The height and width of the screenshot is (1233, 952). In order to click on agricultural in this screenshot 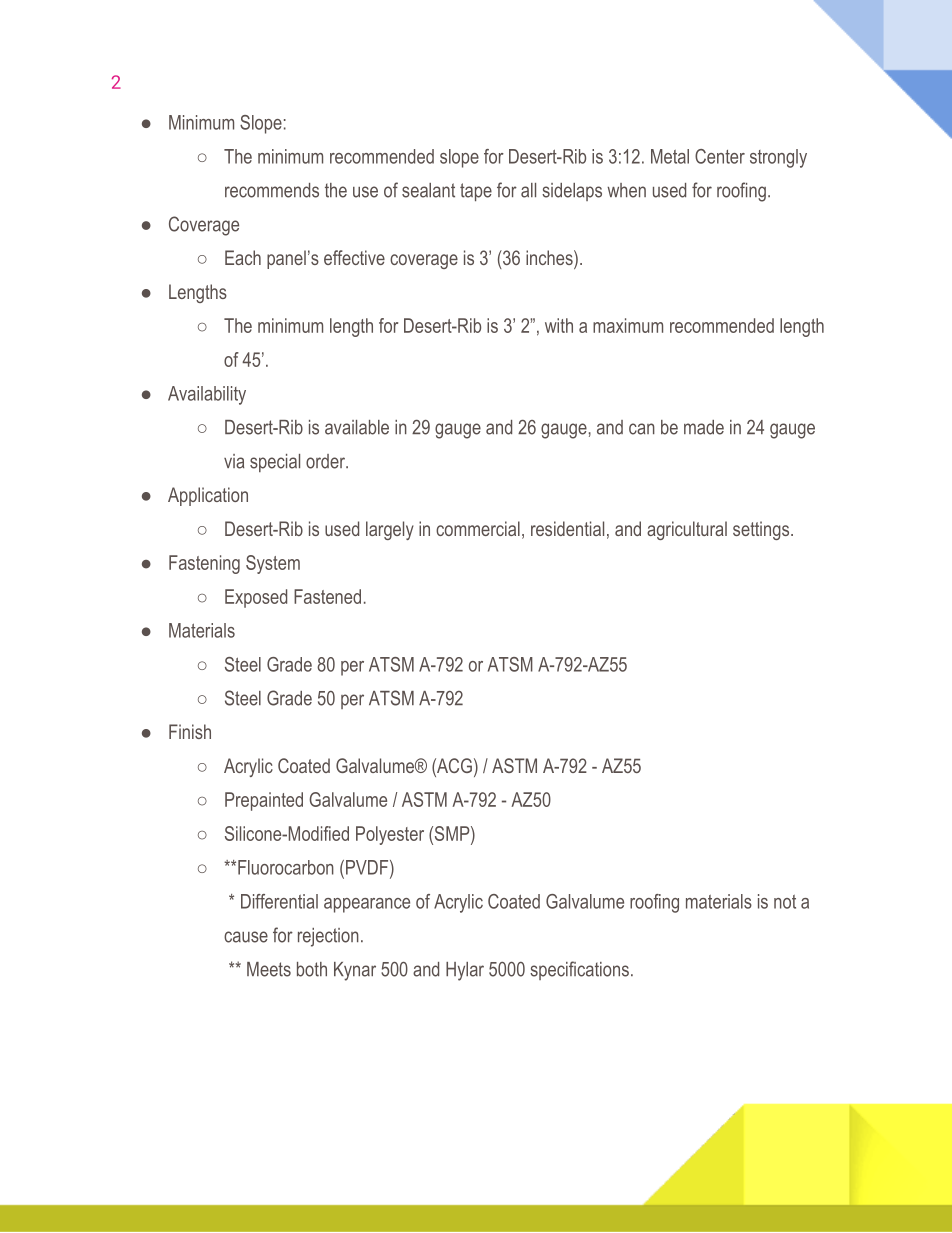, I will do `click(687, 530)`.
